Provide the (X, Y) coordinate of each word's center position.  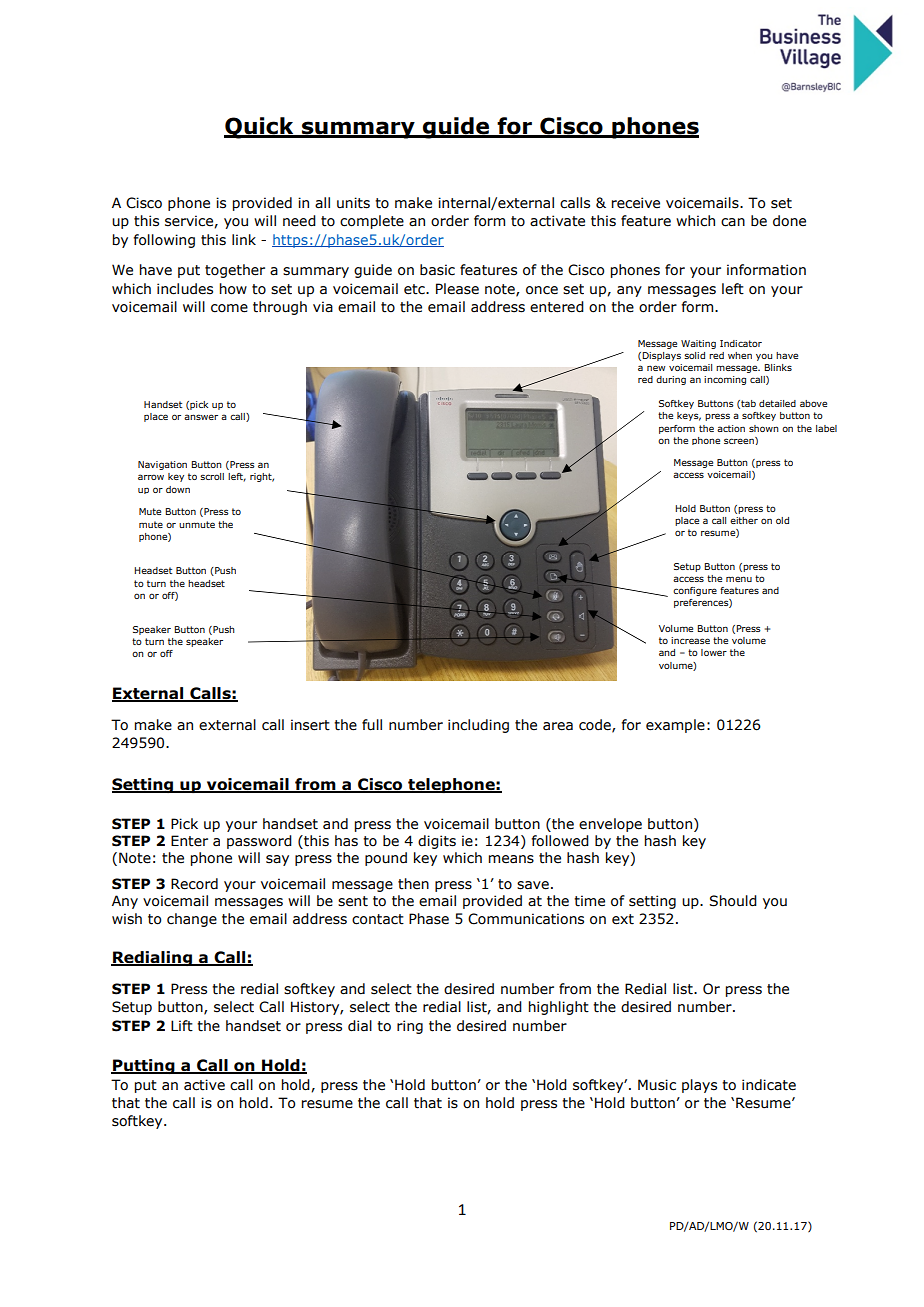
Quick (260, 128)
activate (557, 221)
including (478, 726)
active (204, 1085)
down (178, 489)
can (733, 222)
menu (739, 579)
